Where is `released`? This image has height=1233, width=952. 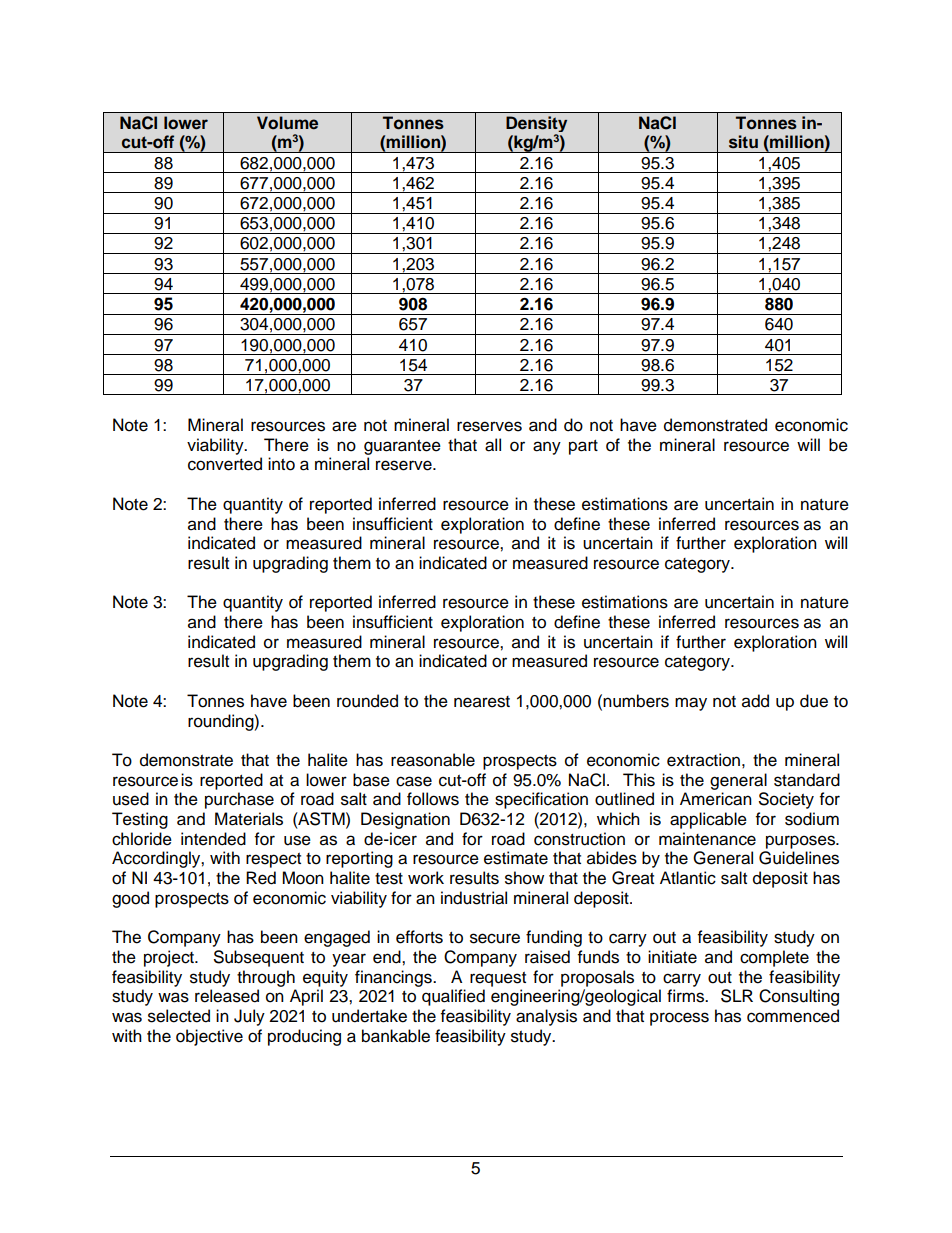
released is located at coordinates (227, 996).
